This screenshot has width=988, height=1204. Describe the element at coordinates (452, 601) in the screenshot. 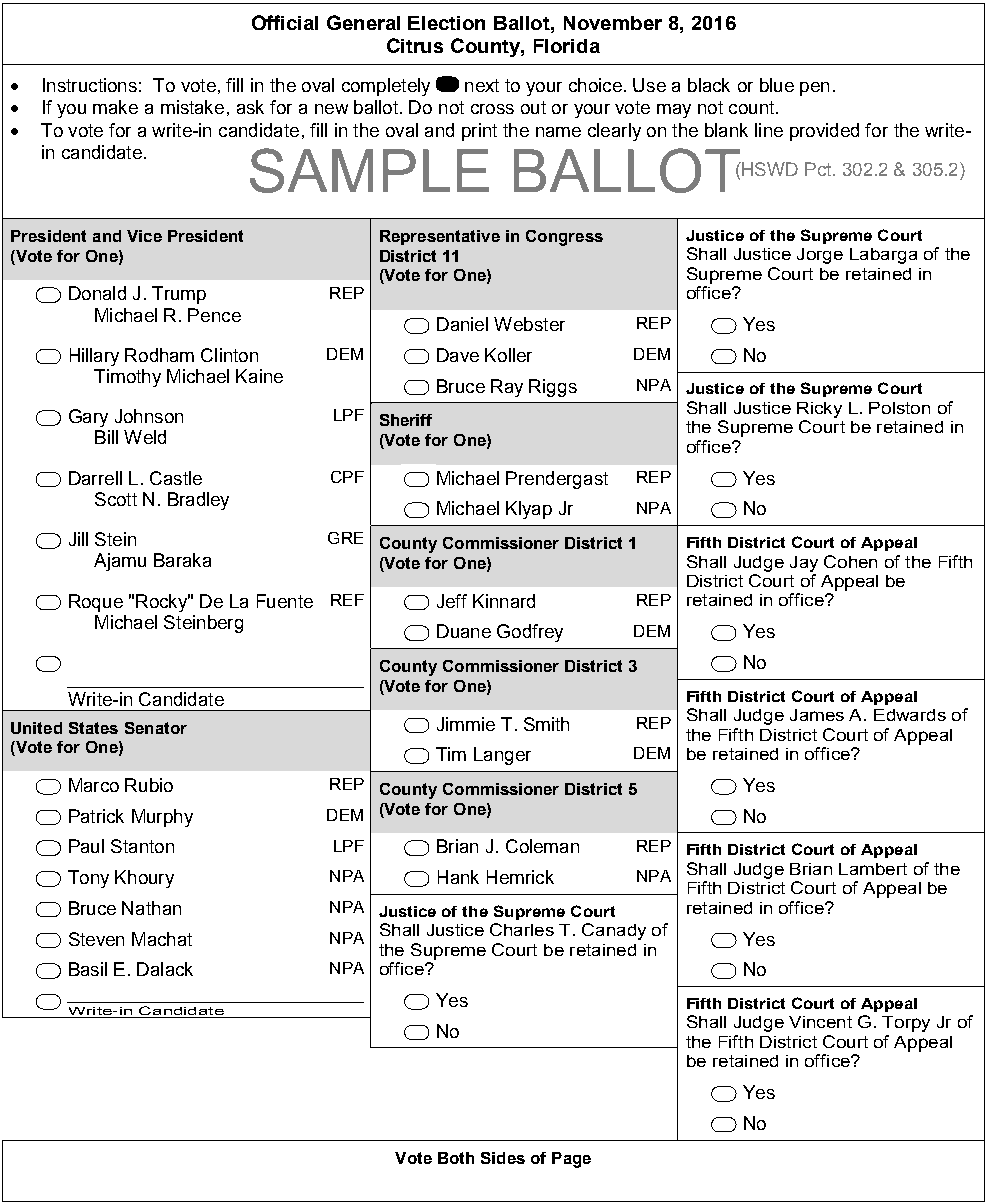

I see `Jeff` at that location.
